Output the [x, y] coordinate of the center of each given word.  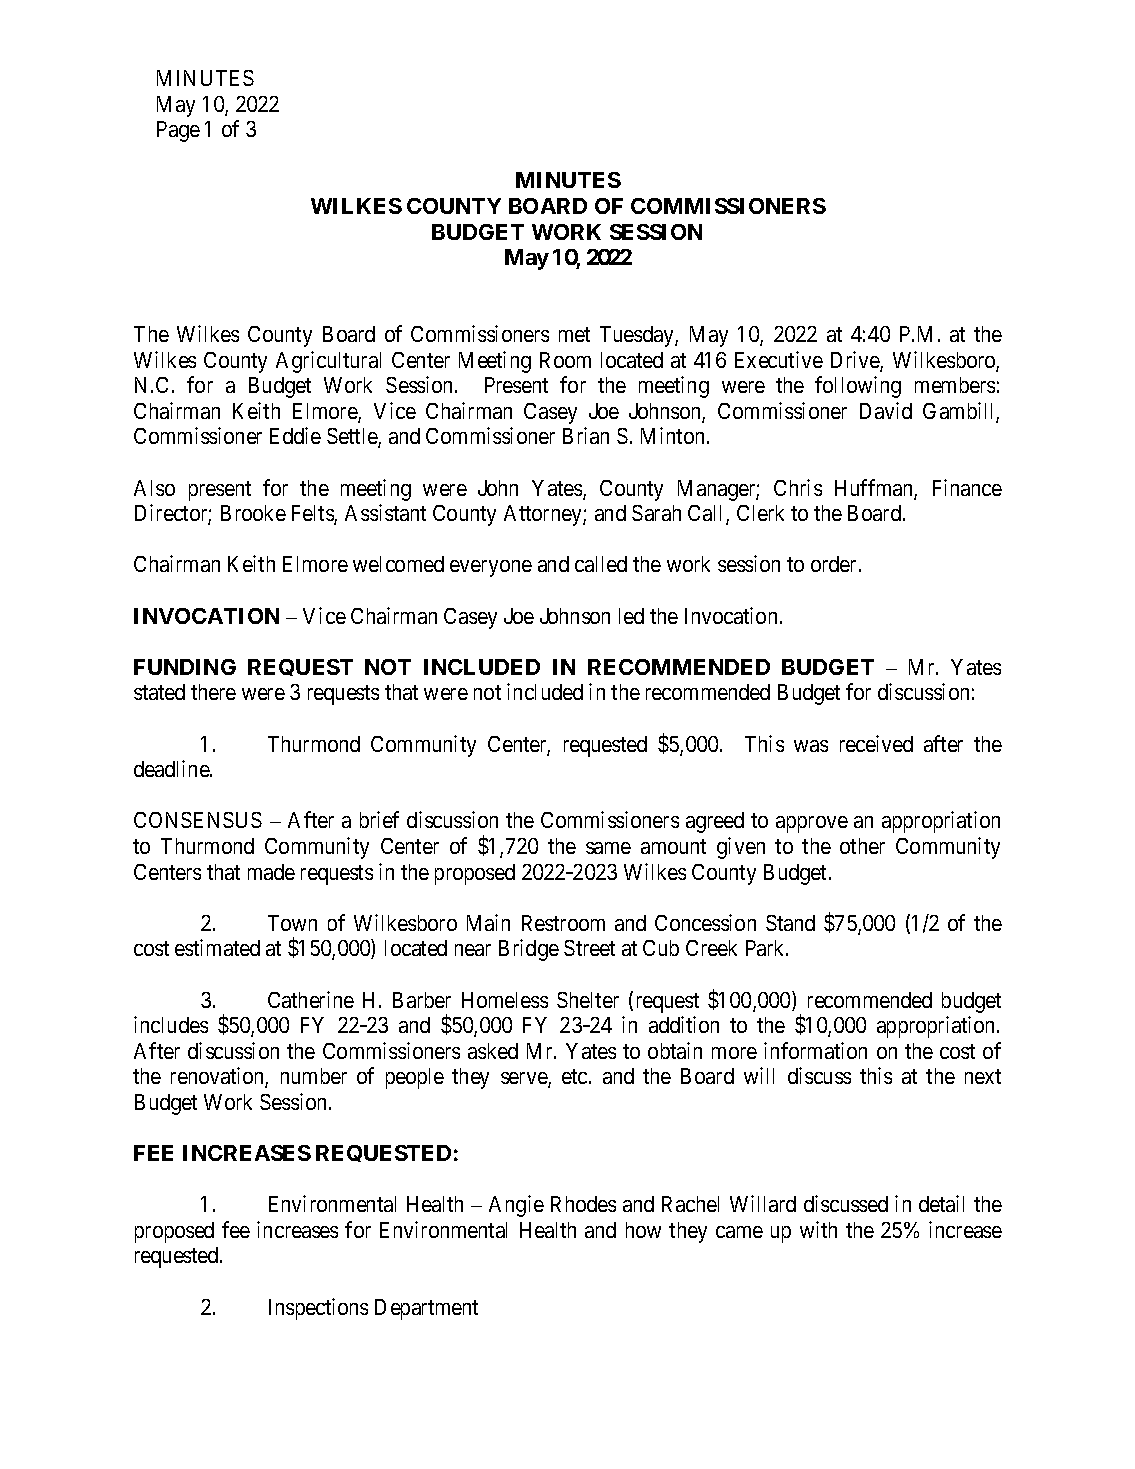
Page [178, 131]
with [818, 1229]
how [643, 1230]
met [574, 334]
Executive [779, 359]
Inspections [318, 1309]
